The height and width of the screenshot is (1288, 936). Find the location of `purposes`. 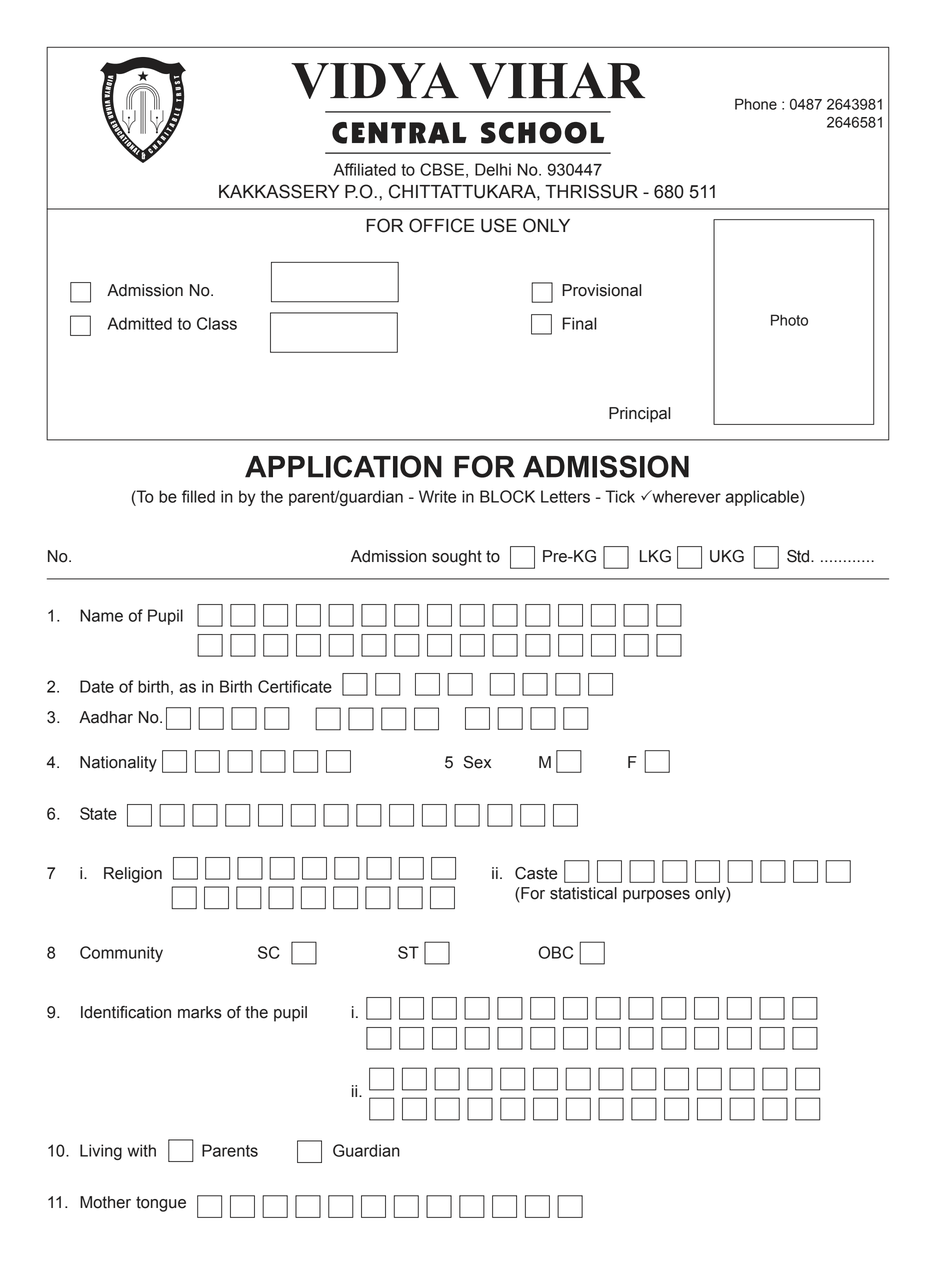

purposes is located at coordinates (656, 896).
